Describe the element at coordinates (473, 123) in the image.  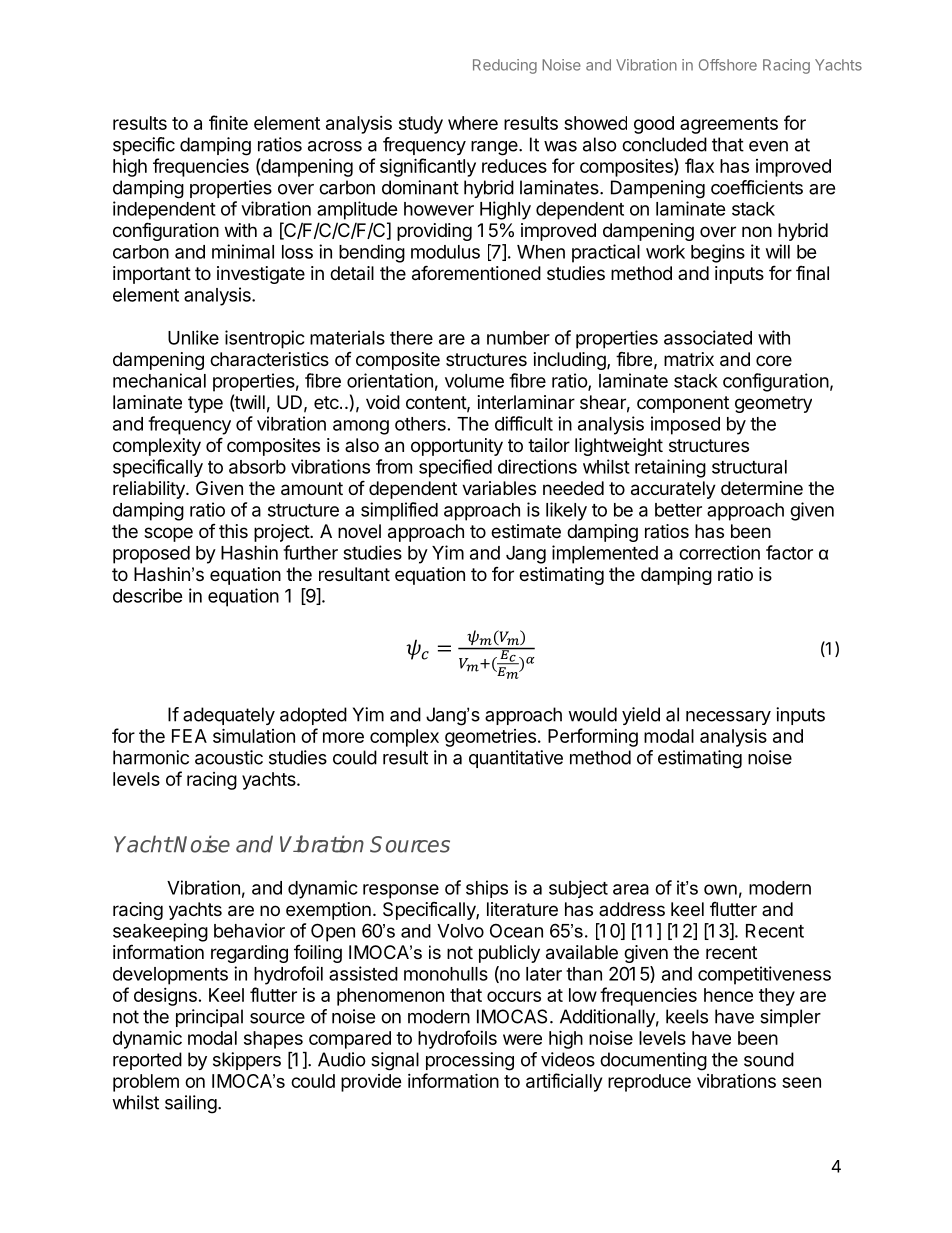
I see `where` at that location.
